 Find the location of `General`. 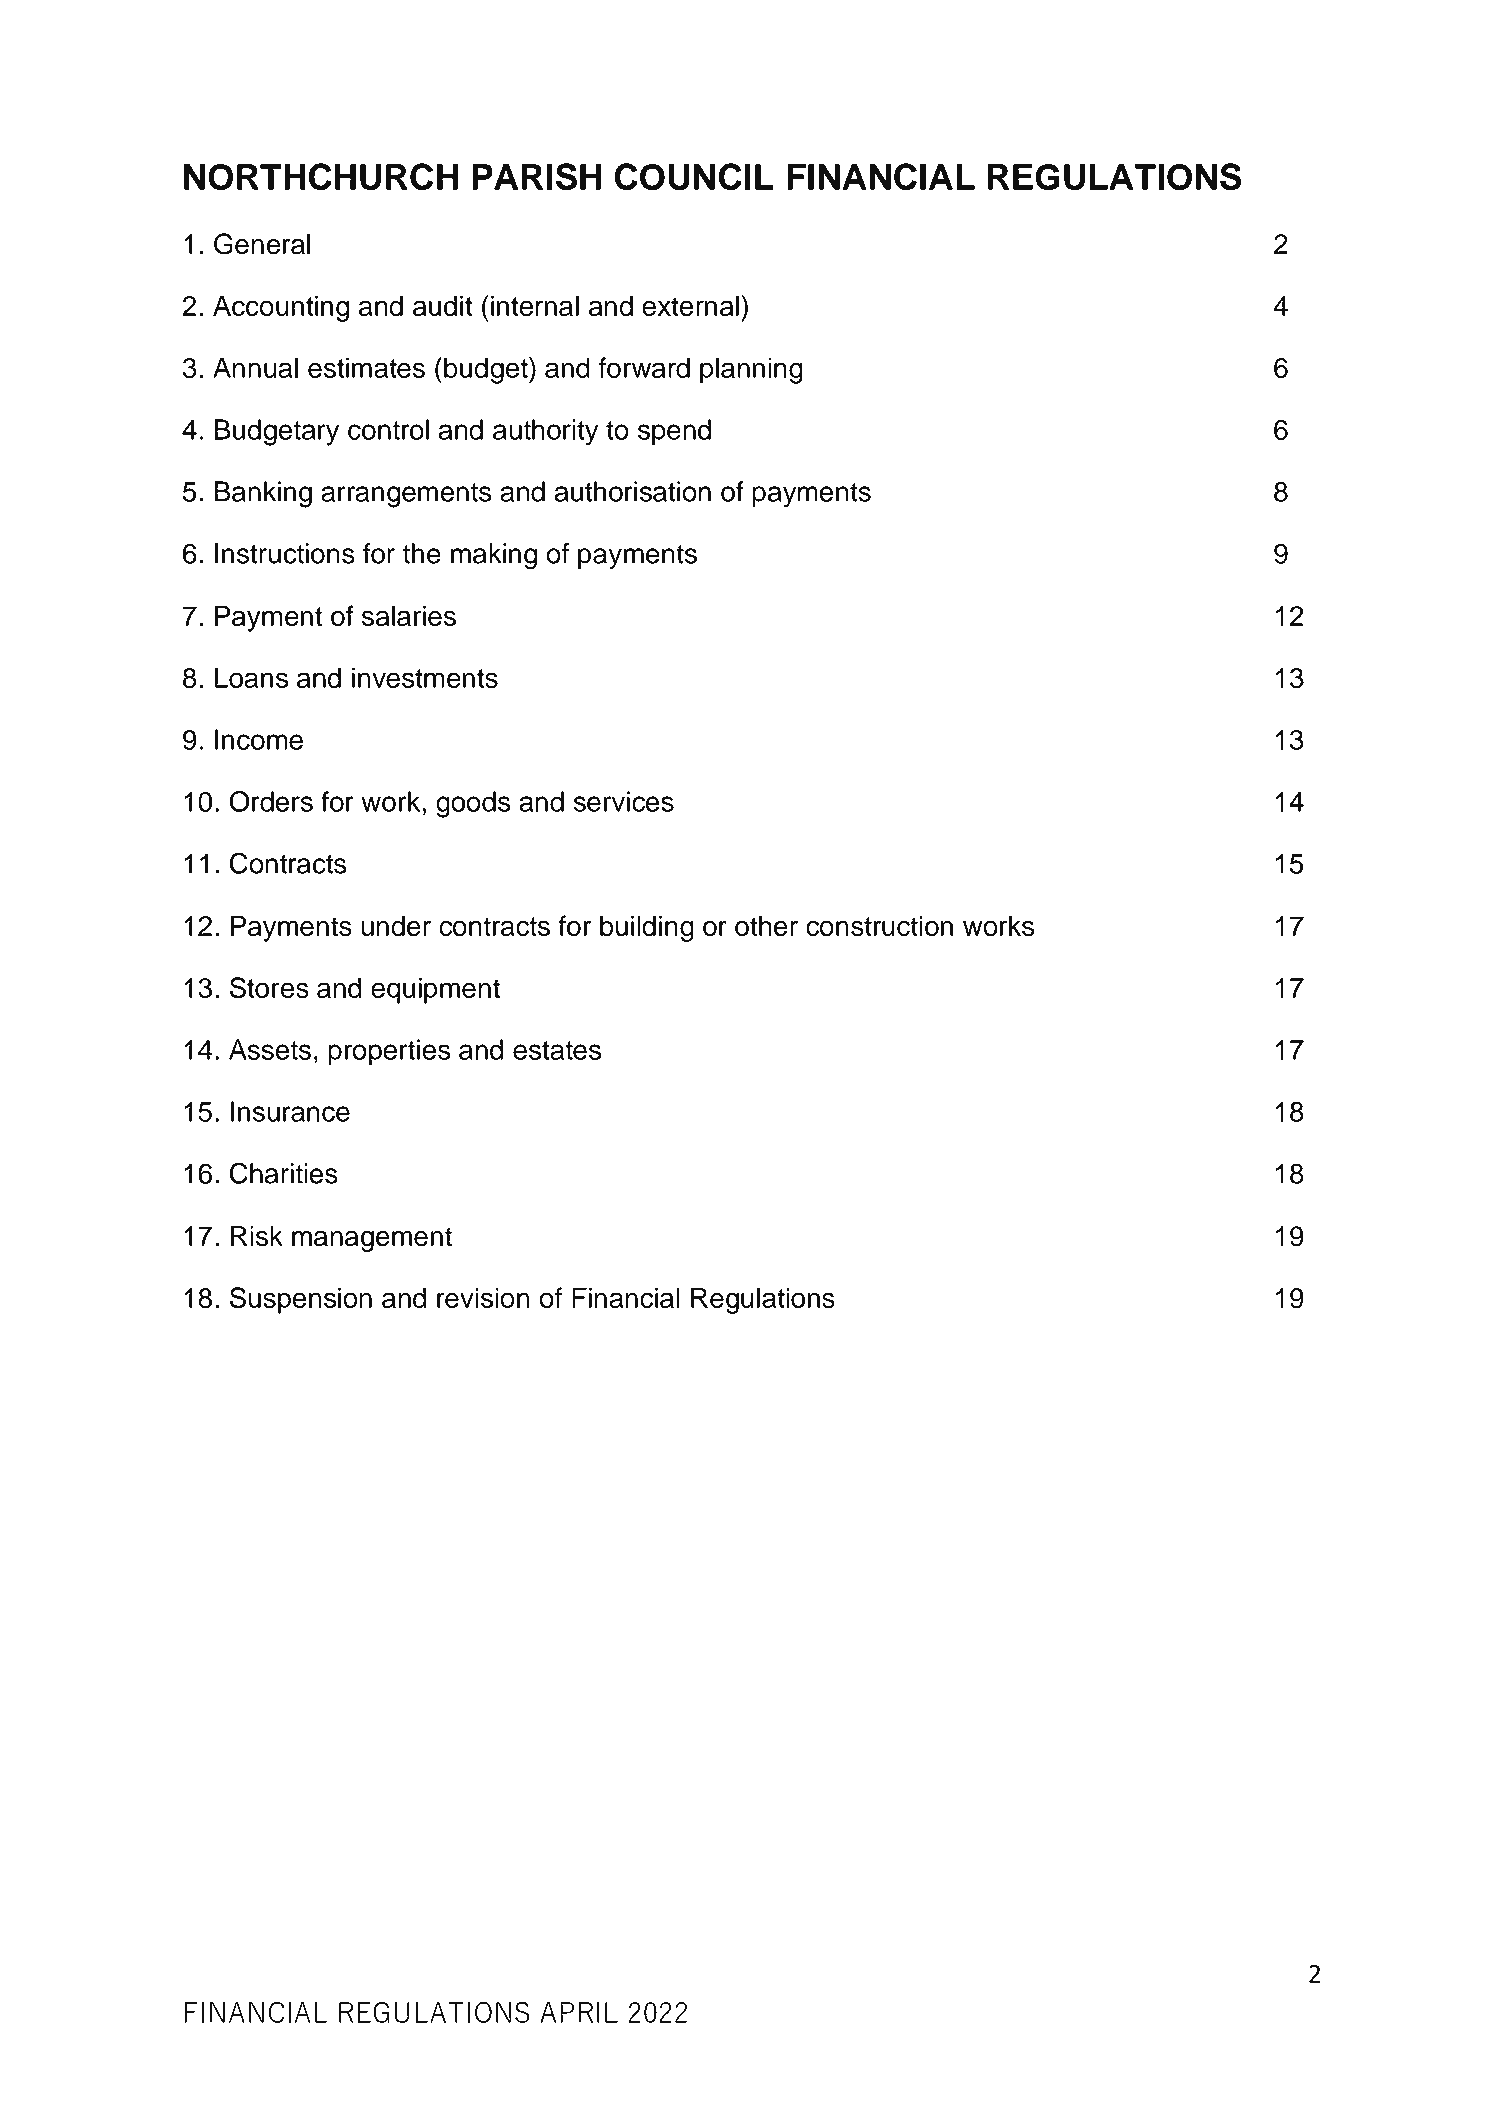

General is located at coordinates (262, 244).
